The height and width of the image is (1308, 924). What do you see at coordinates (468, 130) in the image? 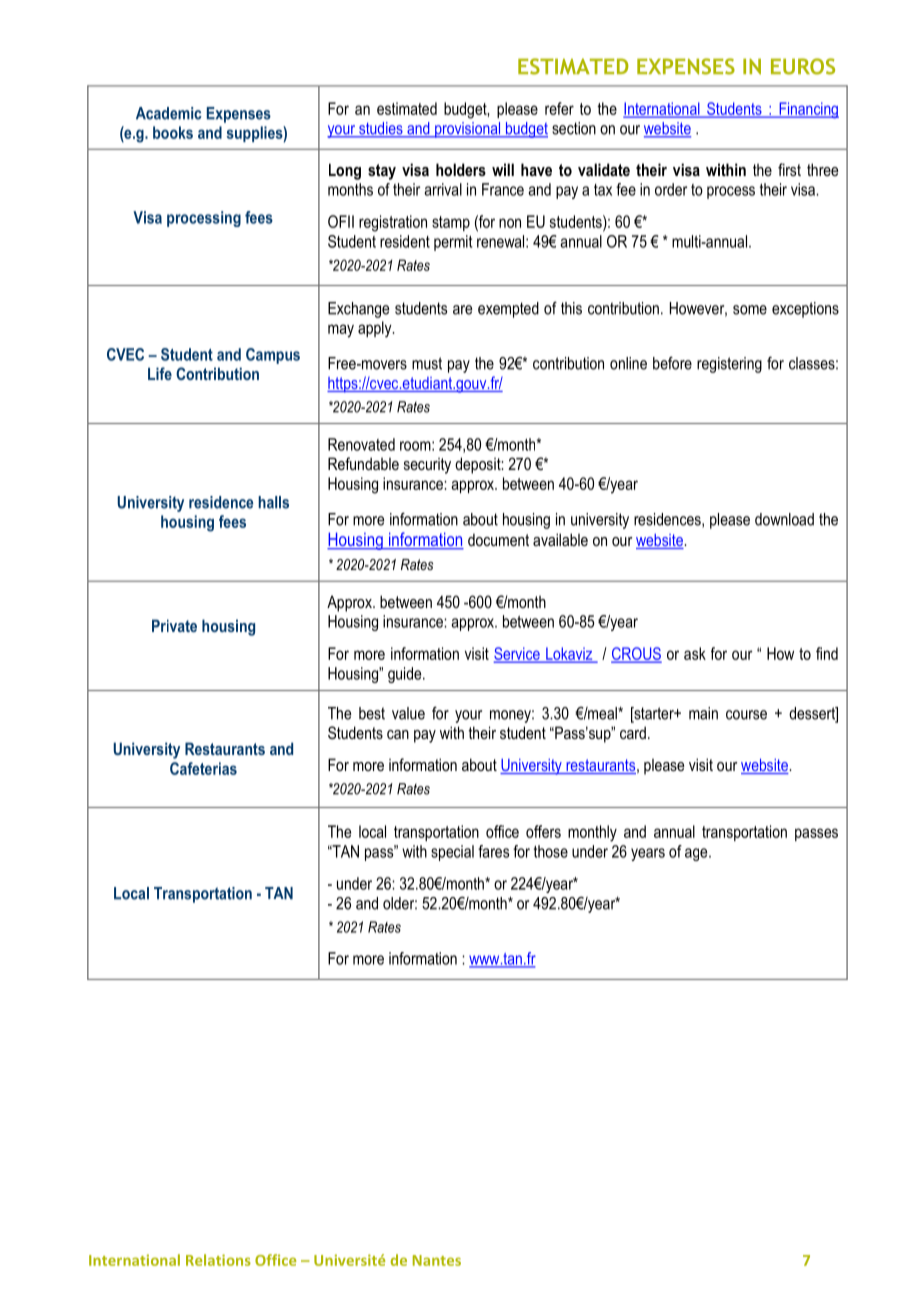
I see `provisional` at bounding box center [468, 130].
